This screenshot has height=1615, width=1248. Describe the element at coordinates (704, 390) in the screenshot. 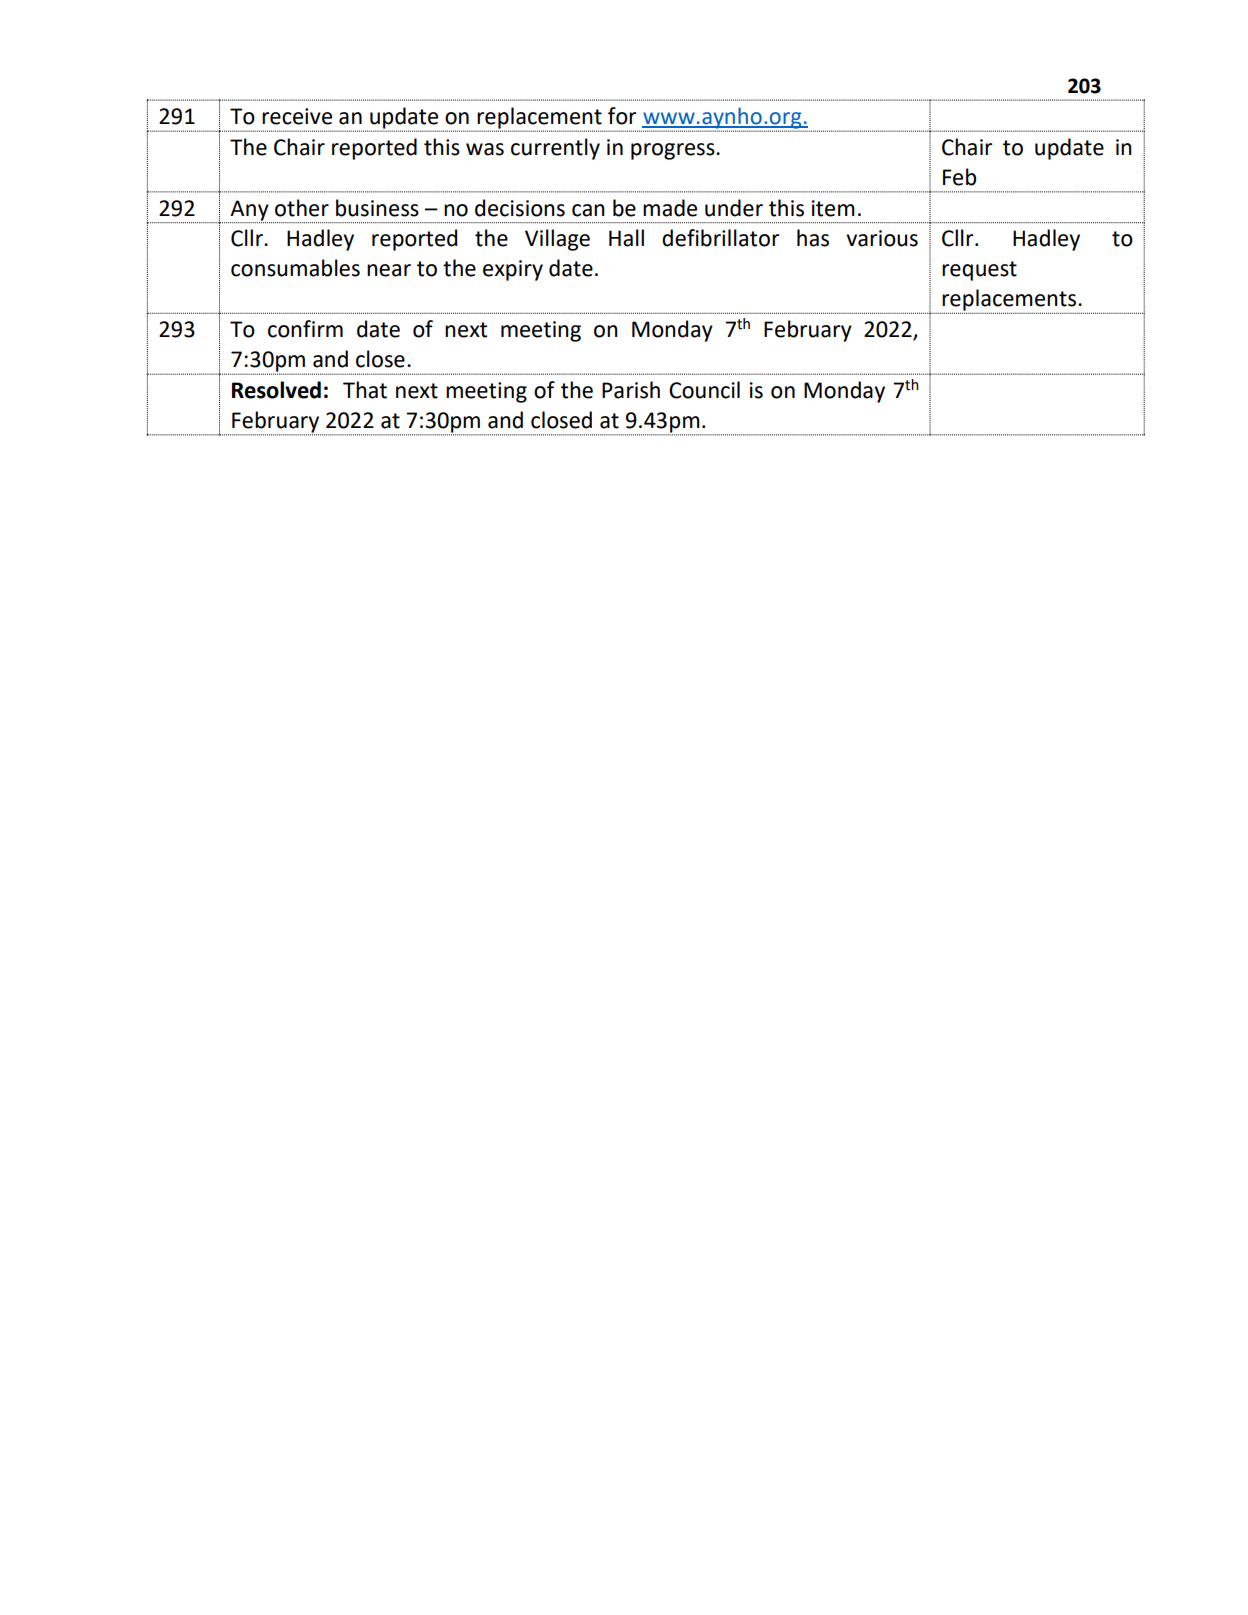

I see `Council` at that location.
